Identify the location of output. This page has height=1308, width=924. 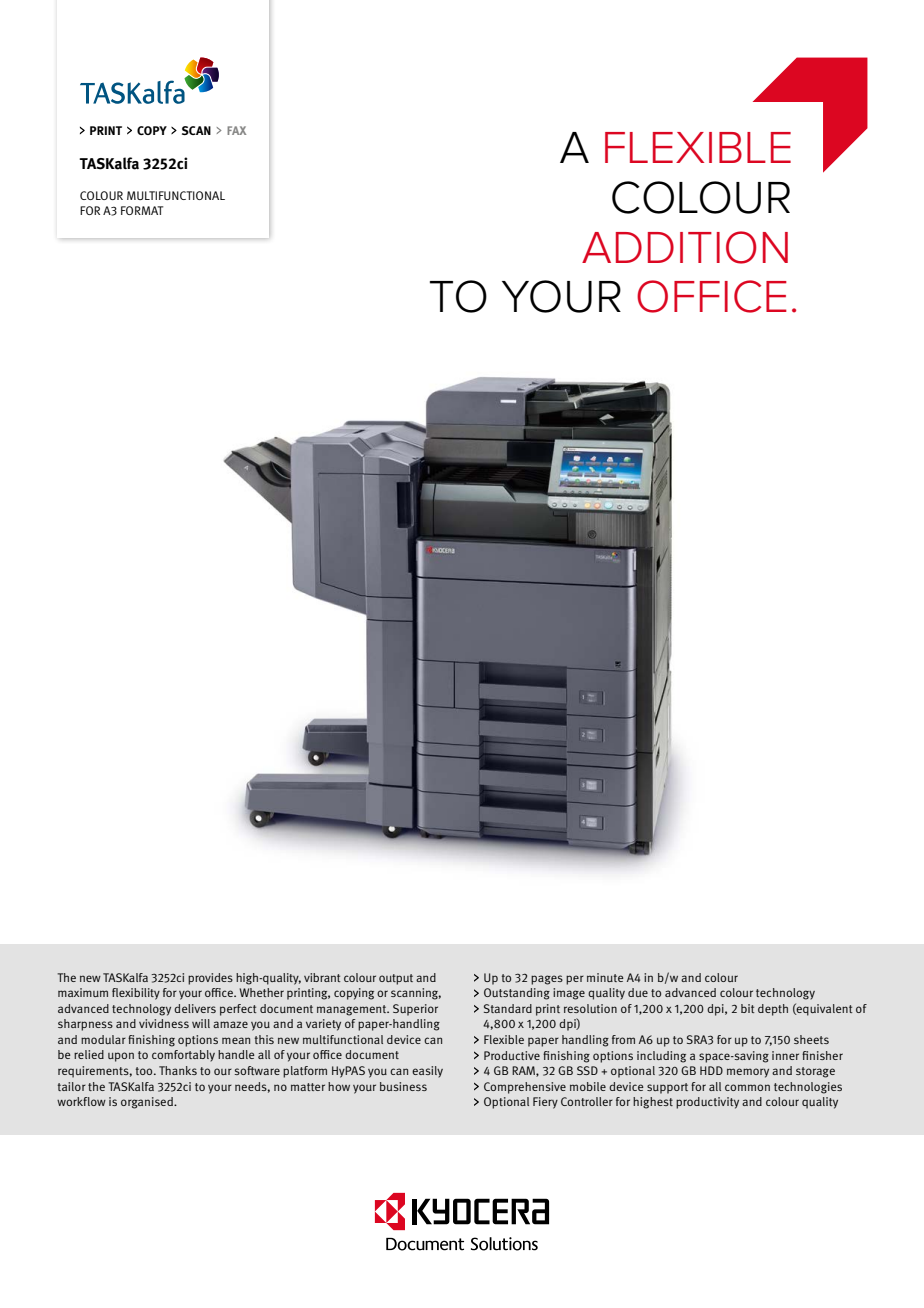
(396, 979).
